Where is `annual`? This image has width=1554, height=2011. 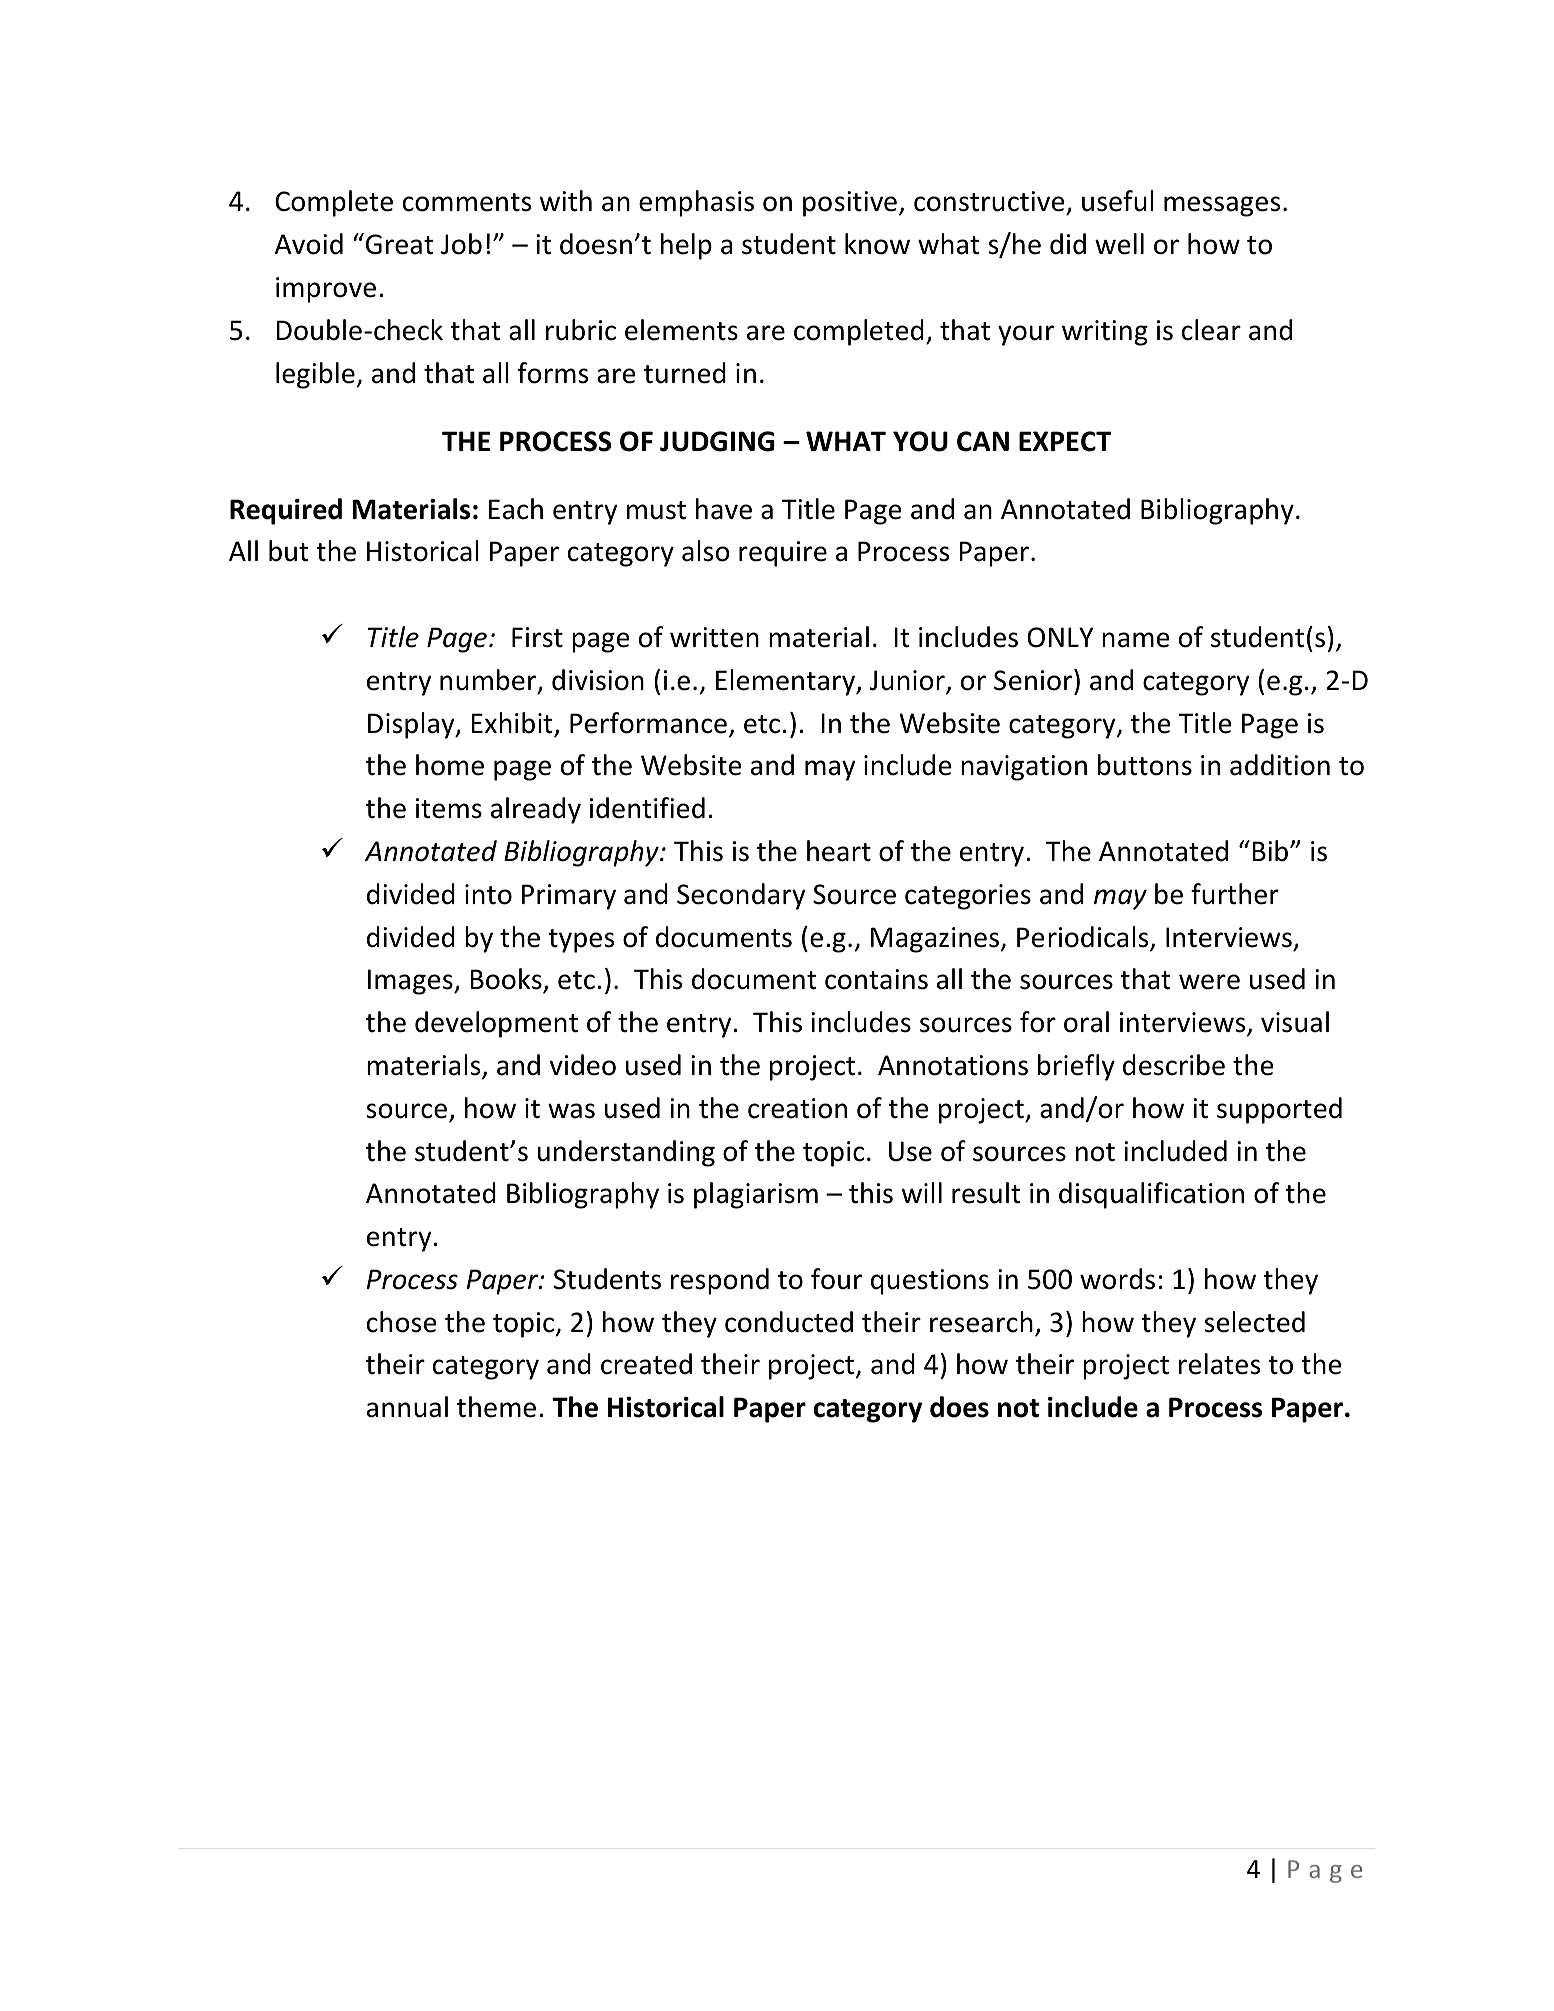 annual is located at coordinates (407, 1407).
